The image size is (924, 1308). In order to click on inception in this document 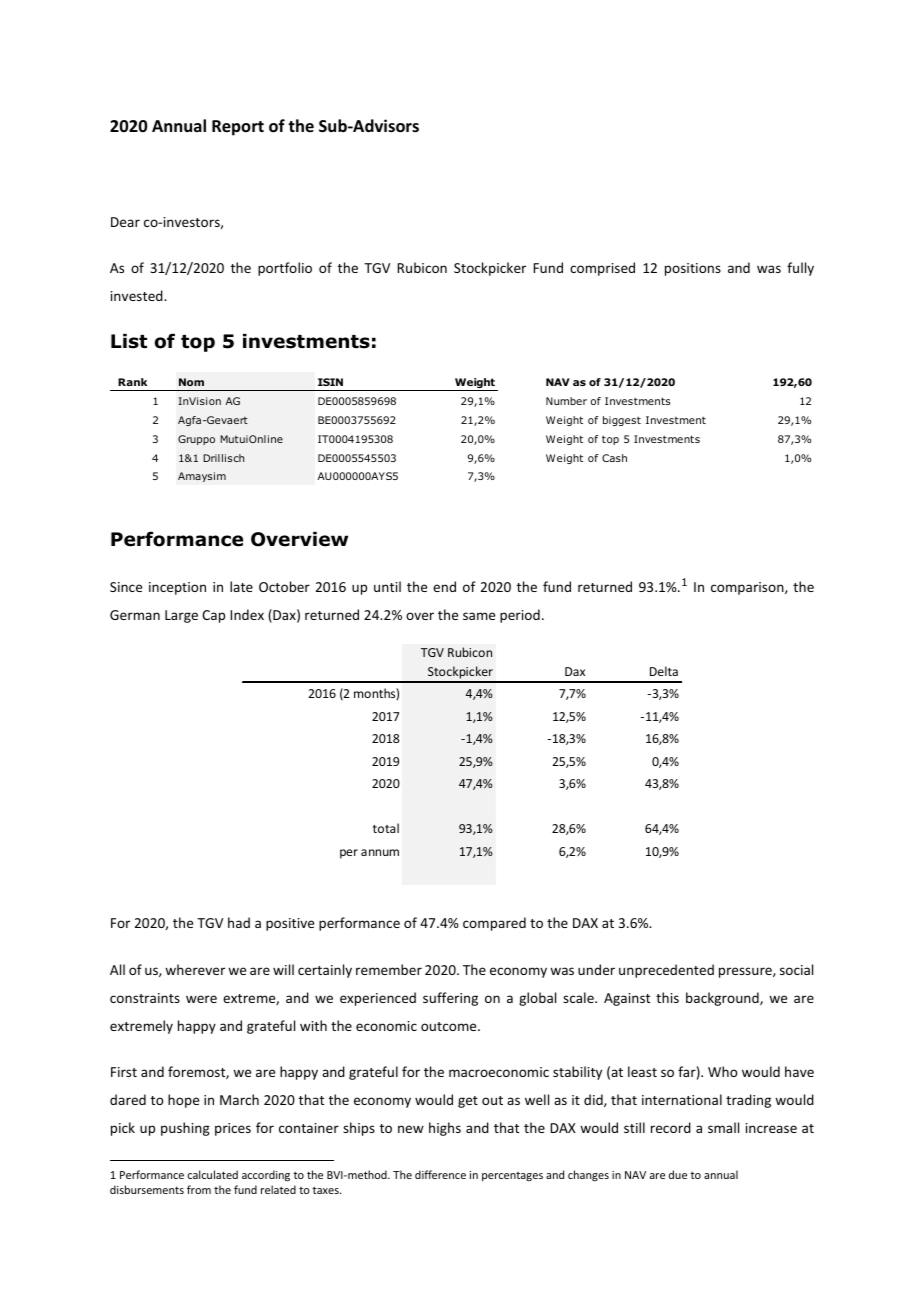, I will do `click(177, 588)`.
